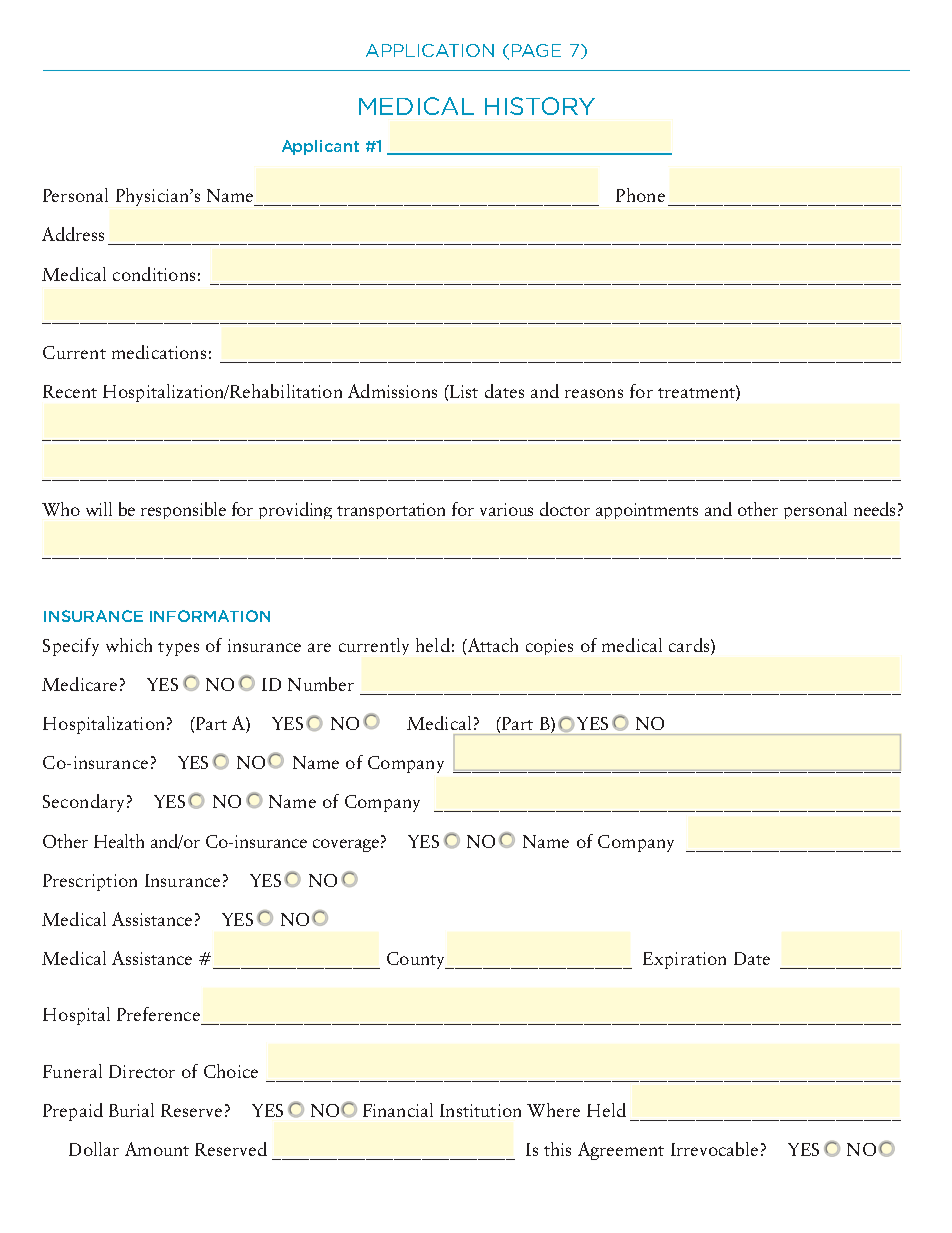  What do you see at coordinates (210, 616) in the screenshot?
I see `INFORMATION` at bounding box center [210, 616].
